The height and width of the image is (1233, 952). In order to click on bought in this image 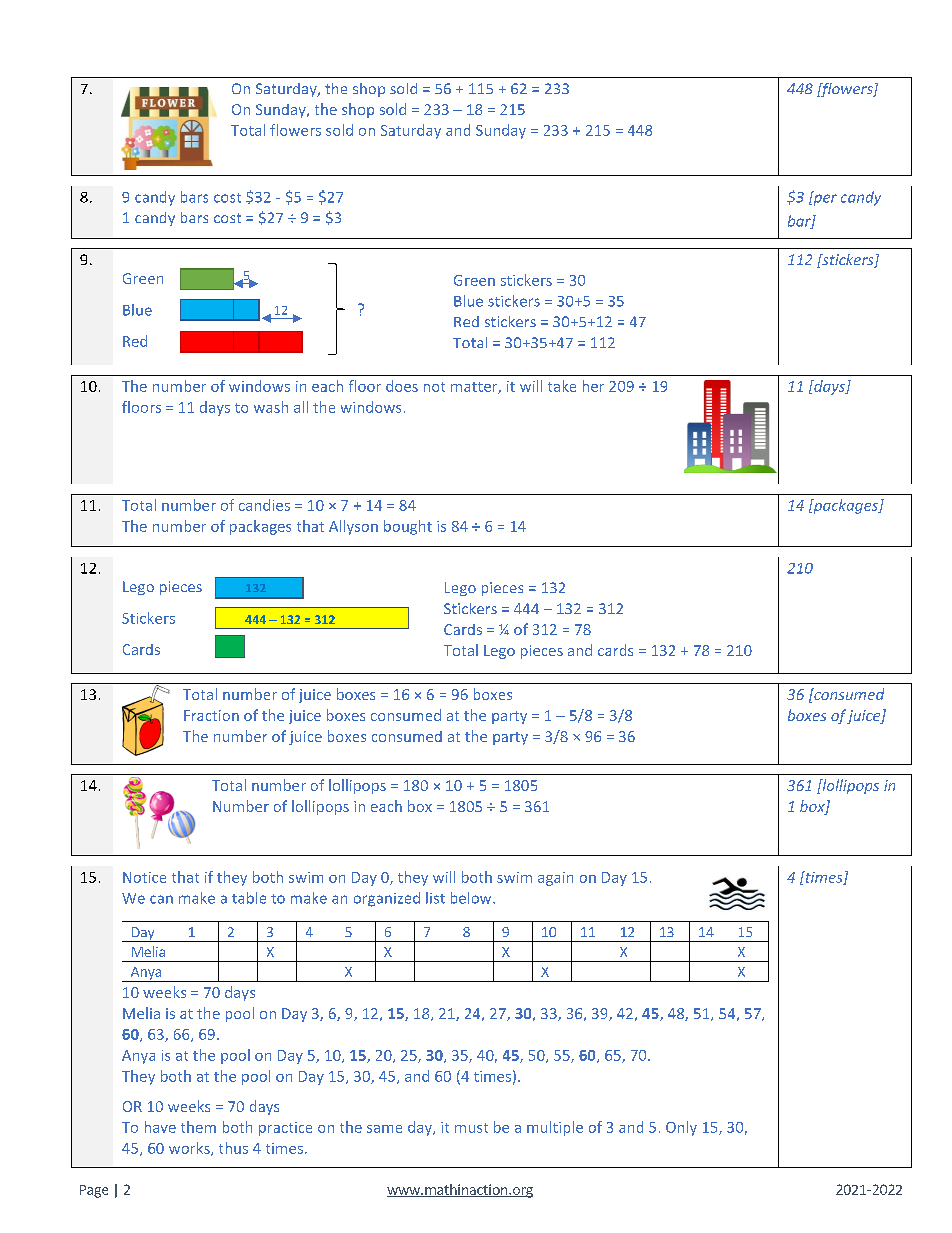, I will do `click(408, 527)`.
